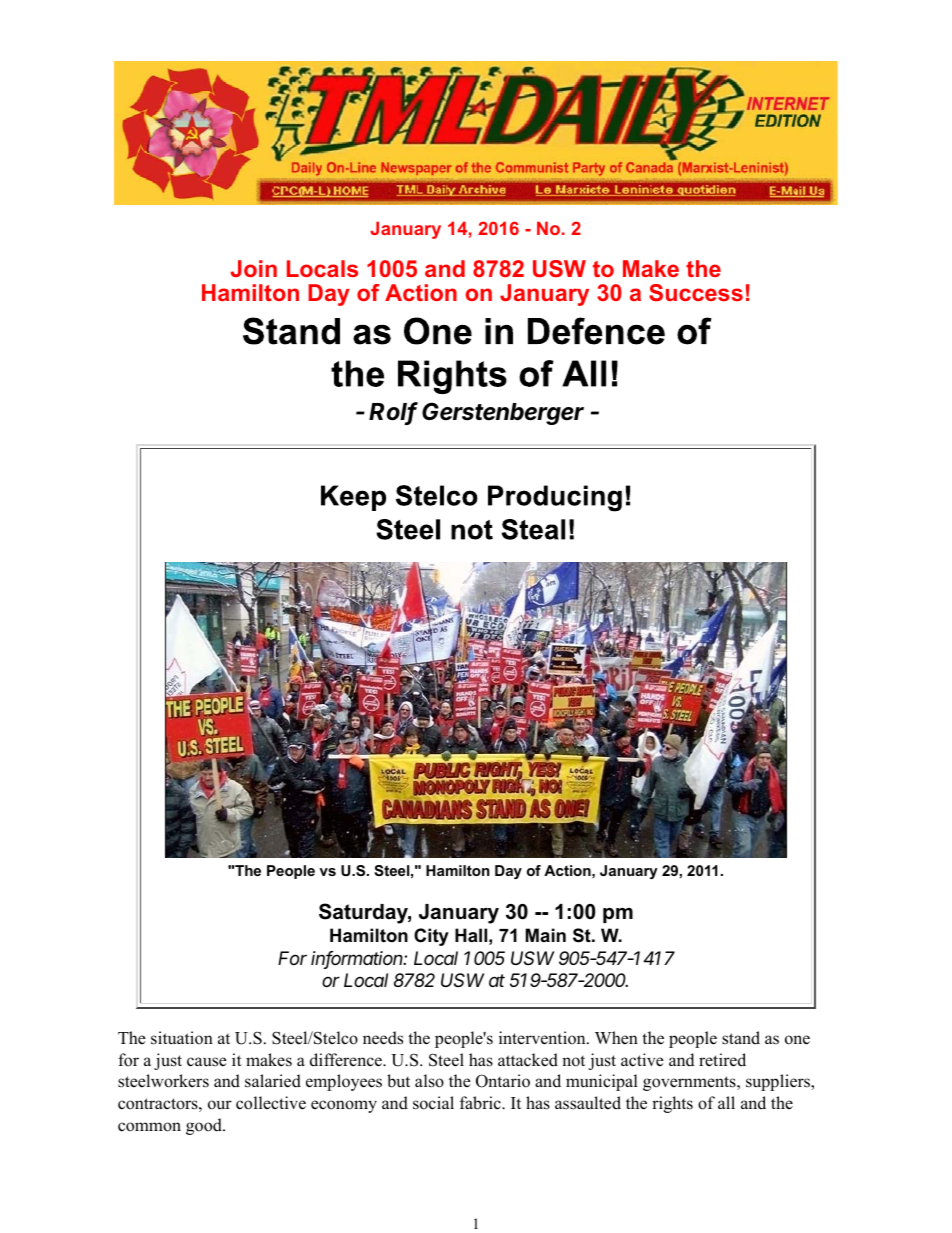 The width and height of the document is (952, 1233). Describe the element at coordinates (220, 1105) in the document. I see `our` at that location.
